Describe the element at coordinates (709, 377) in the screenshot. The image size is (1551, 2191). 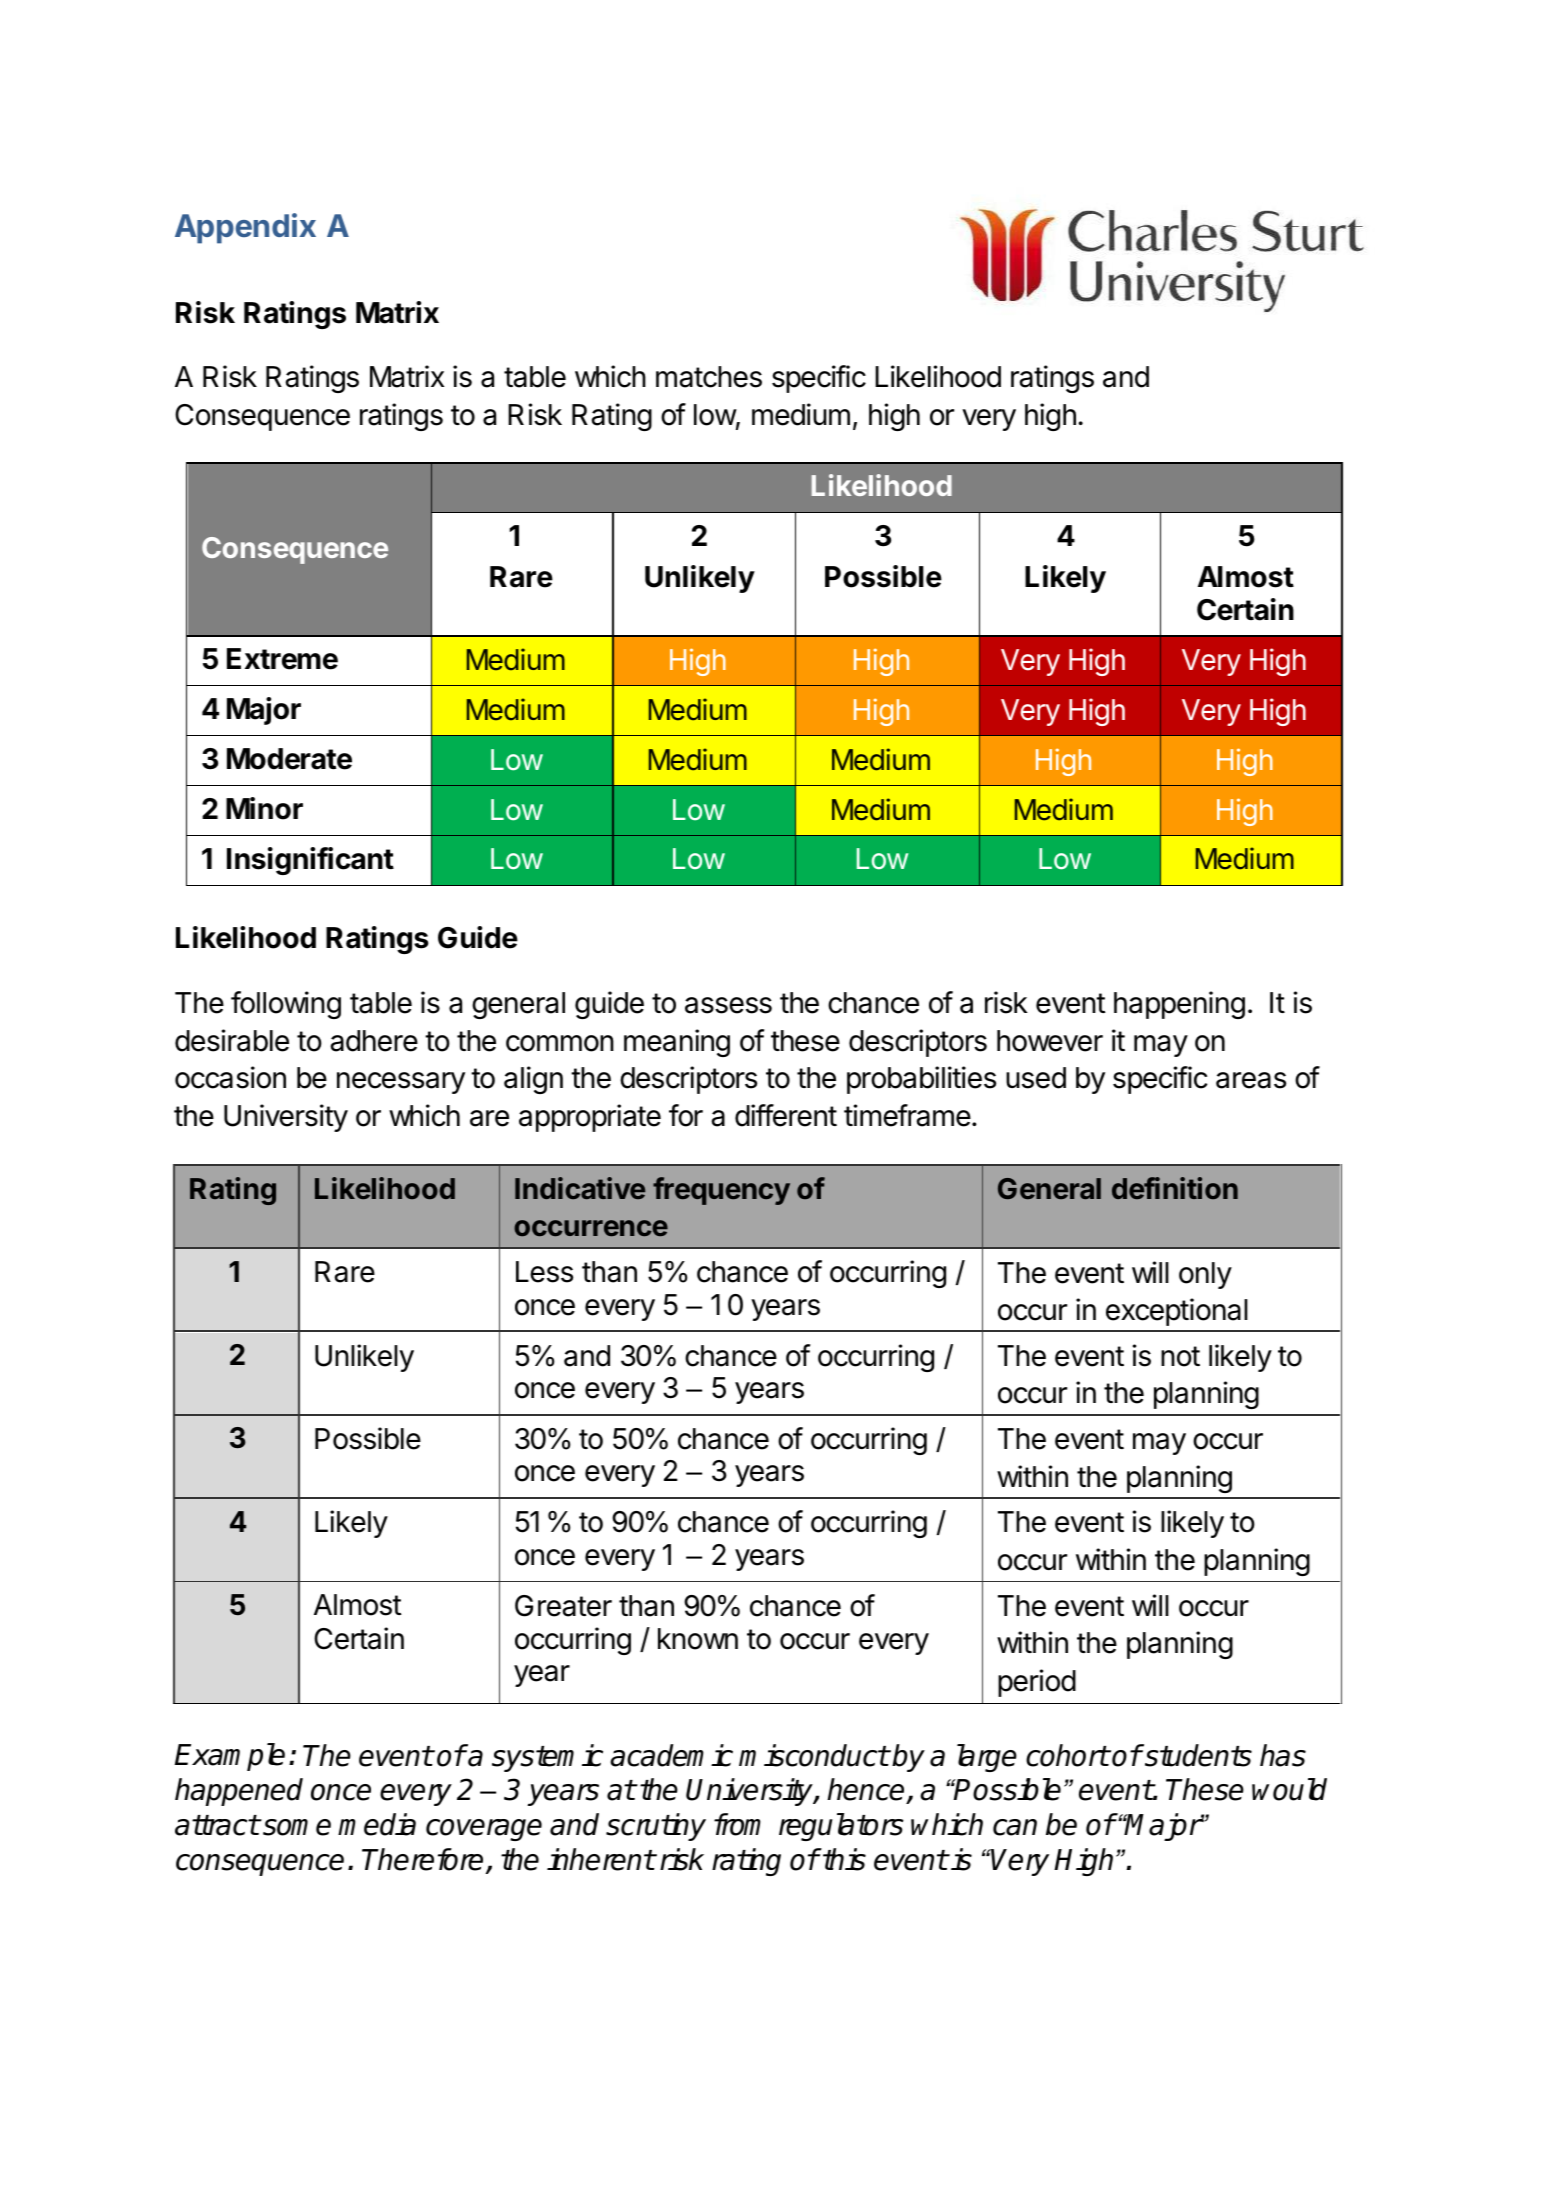
I see `matches` at that location.
